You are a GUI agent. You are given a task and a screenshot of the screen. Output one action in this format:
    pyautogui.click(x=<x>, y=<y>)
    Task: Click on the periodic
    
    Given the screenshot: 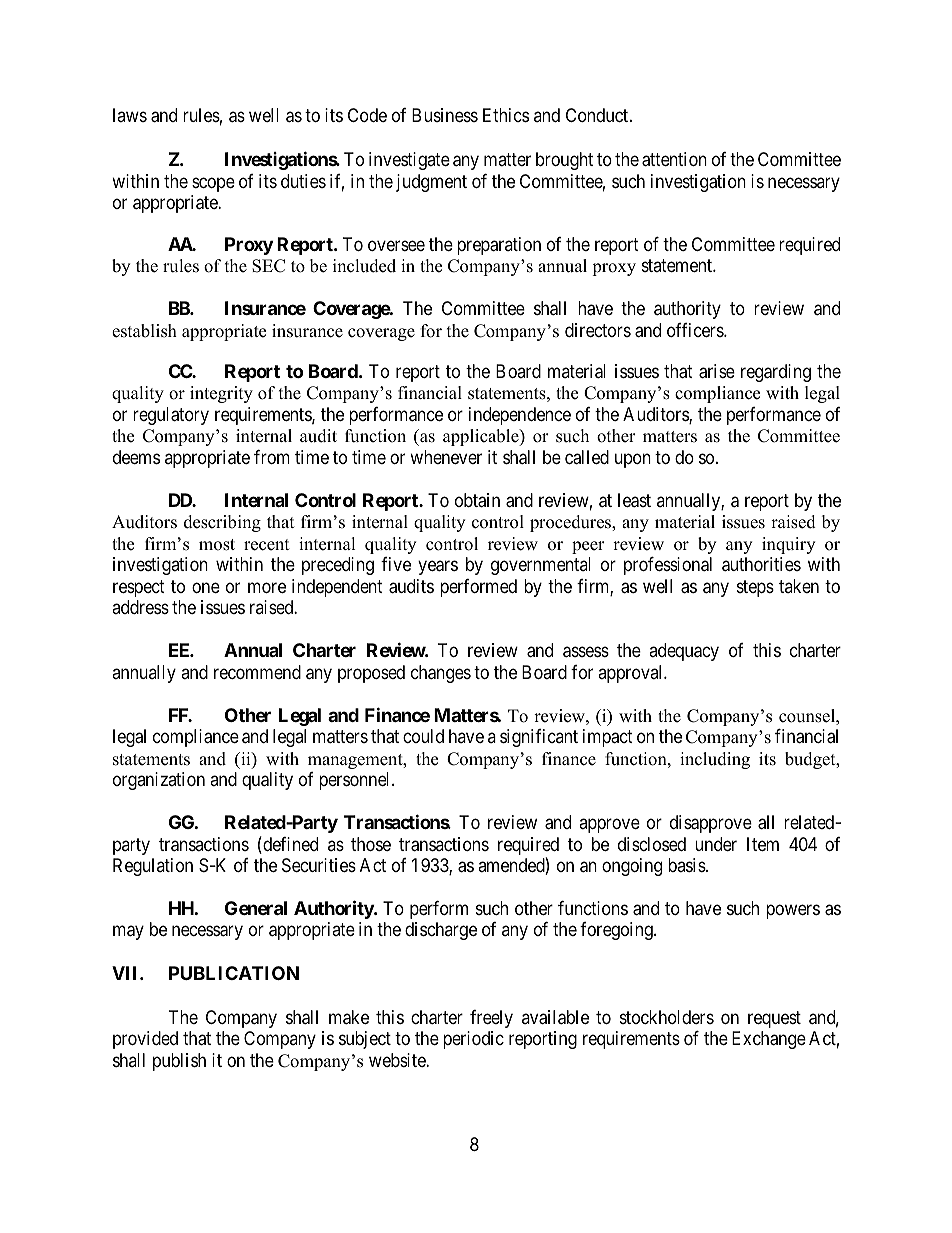 What is the action you would take?
    pyautogui.click(x=473, y=1040)
